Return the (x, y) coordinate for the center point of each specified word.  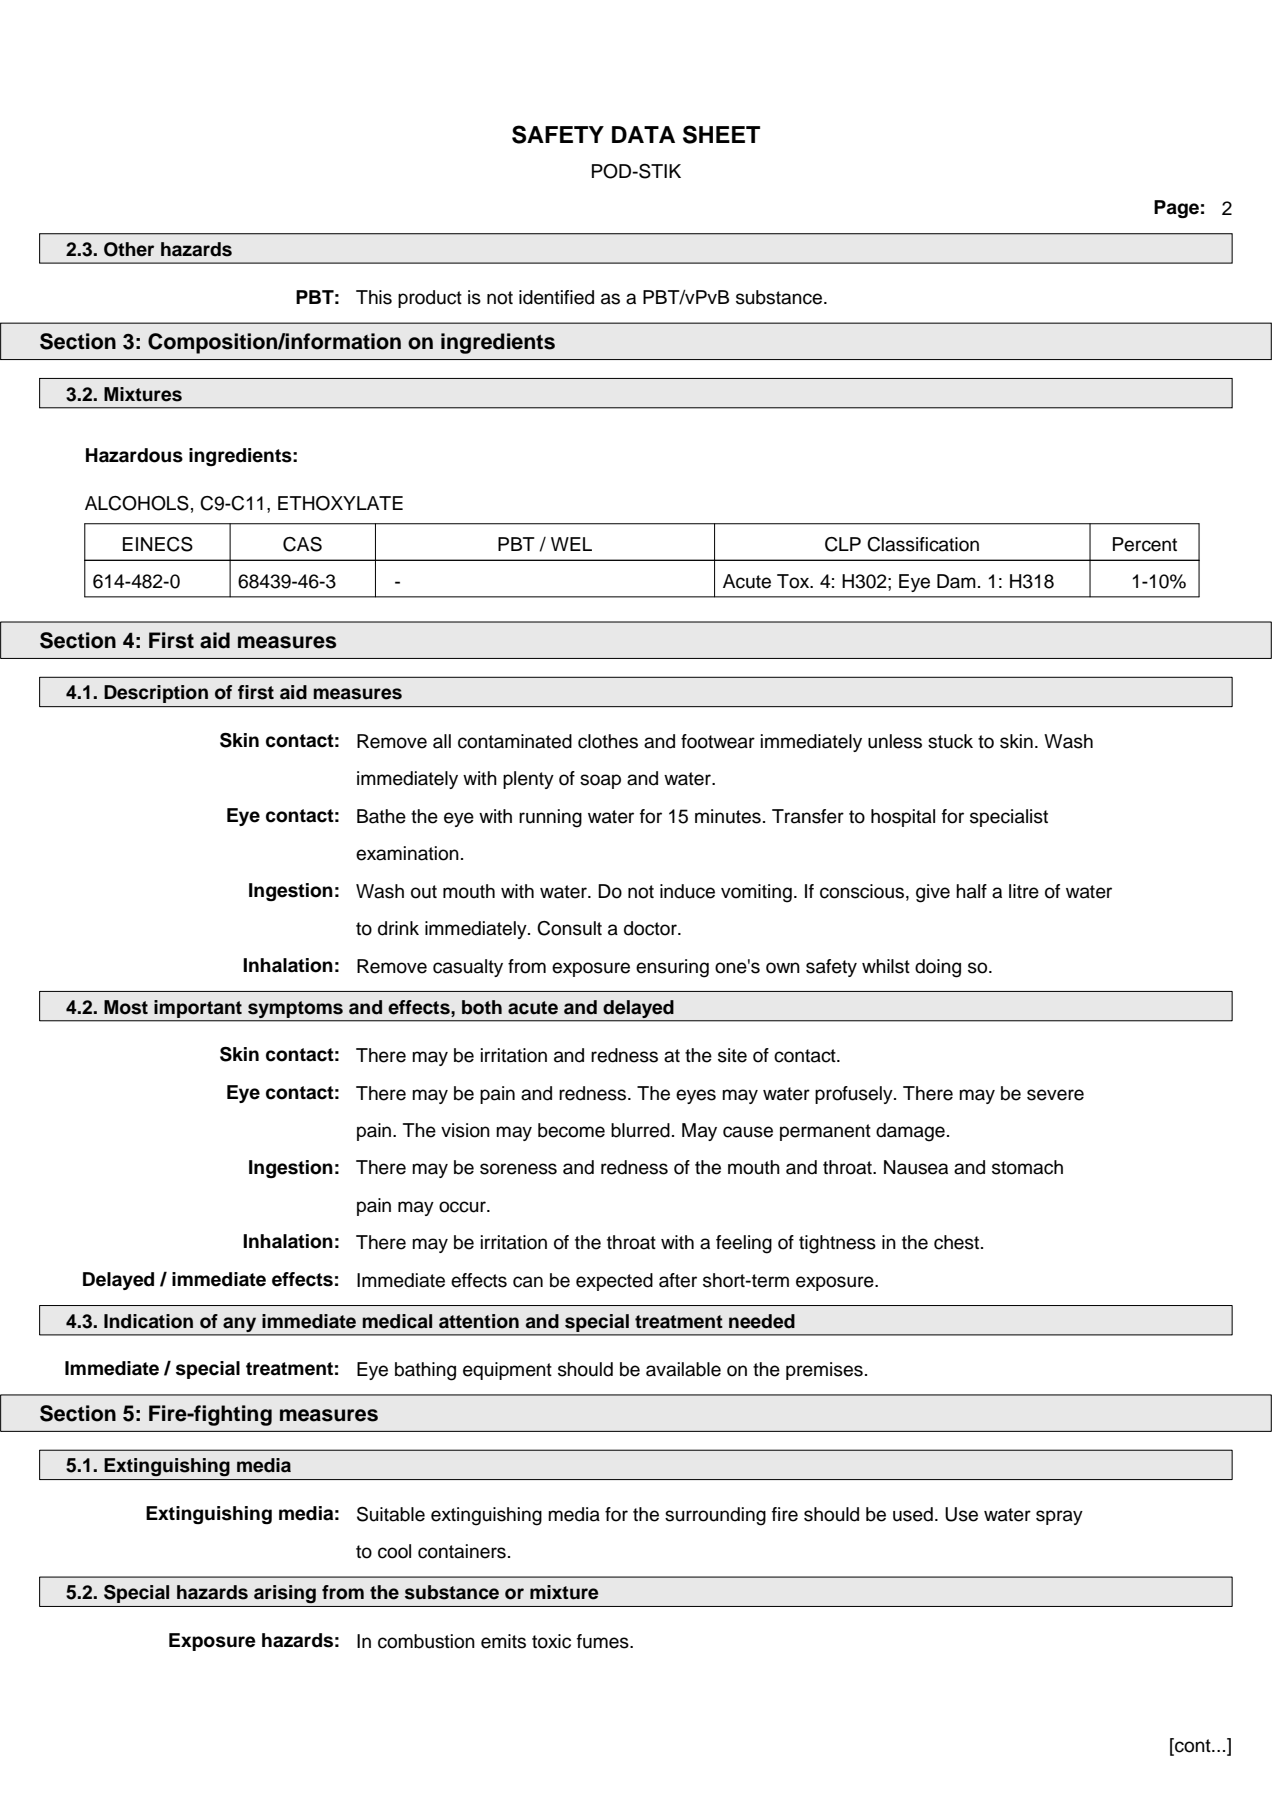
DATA (643, 134)
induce (687, 891)
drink (398, 928)
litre (1024, 891)
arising (285, 1594)
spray (1059, 1517)
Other (129, 249)
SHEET (721, 134)
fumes (604, 1641)
